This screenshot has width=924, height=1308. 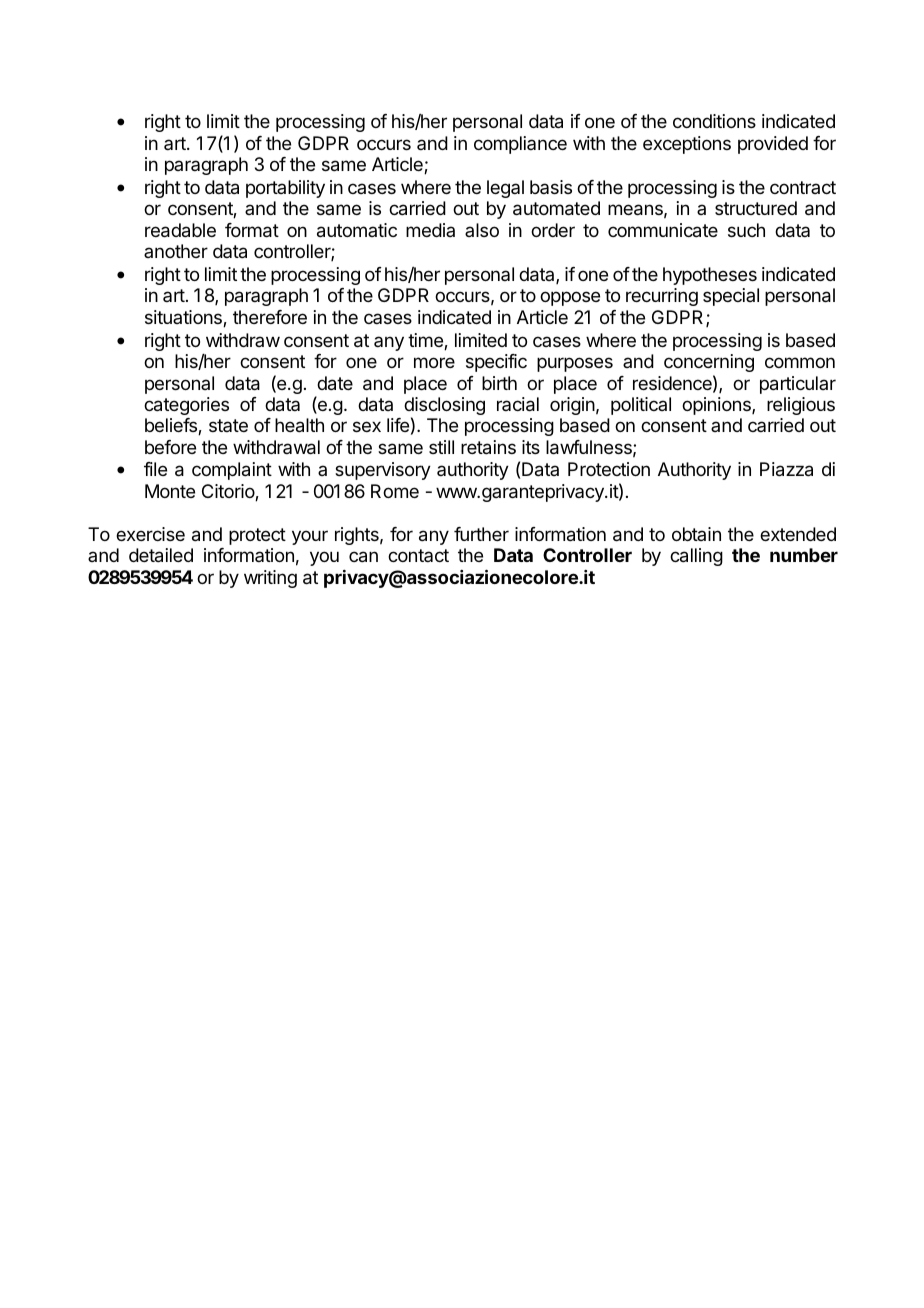 What do you see at coordinates (714, 121) in the screenshot?
I see `conditions` at bounding box center [714, 121].
